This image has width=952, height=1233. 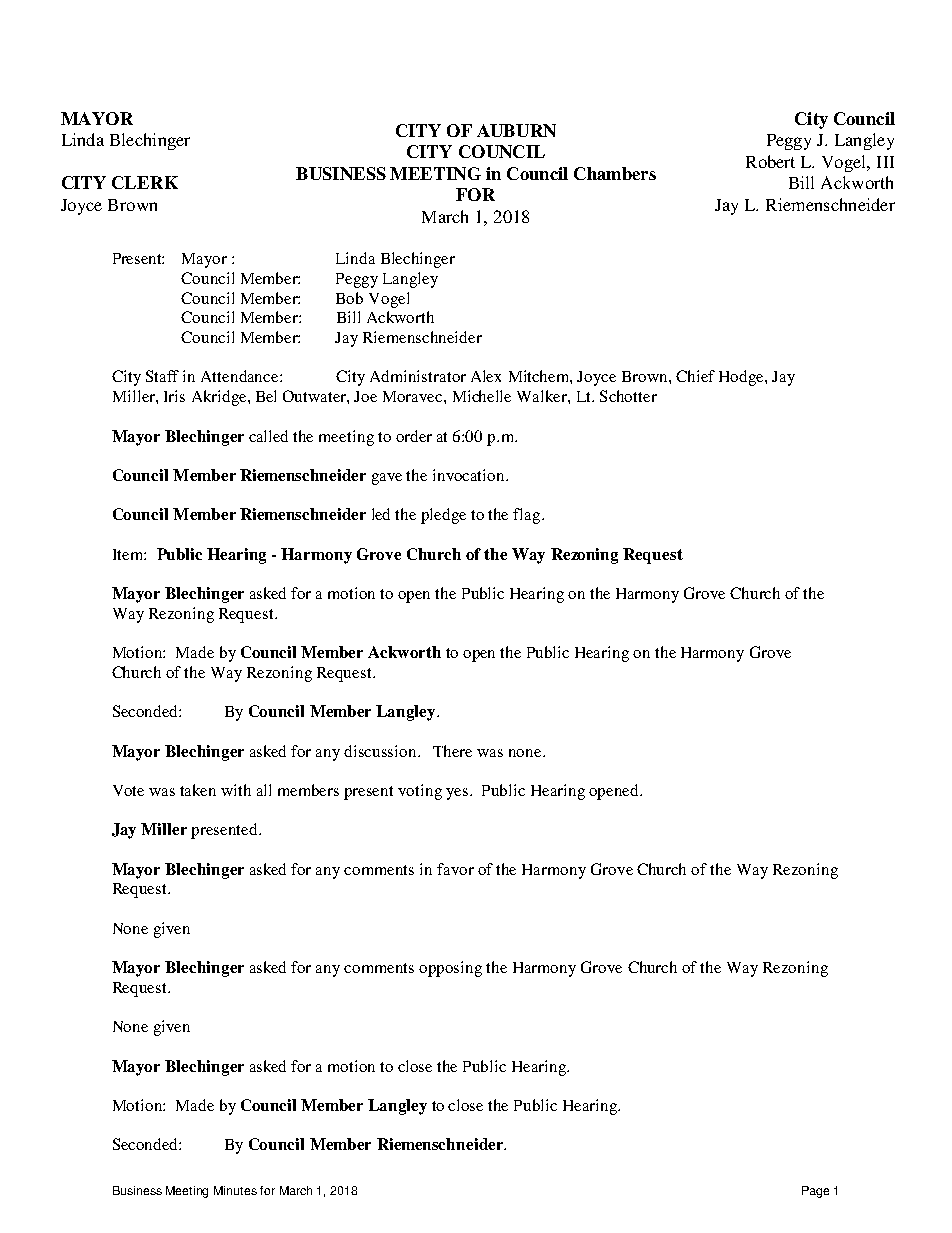 What do you see at coordinates (450, 969) in the image?
I see `opposing` at bounding box center [450, 969].
